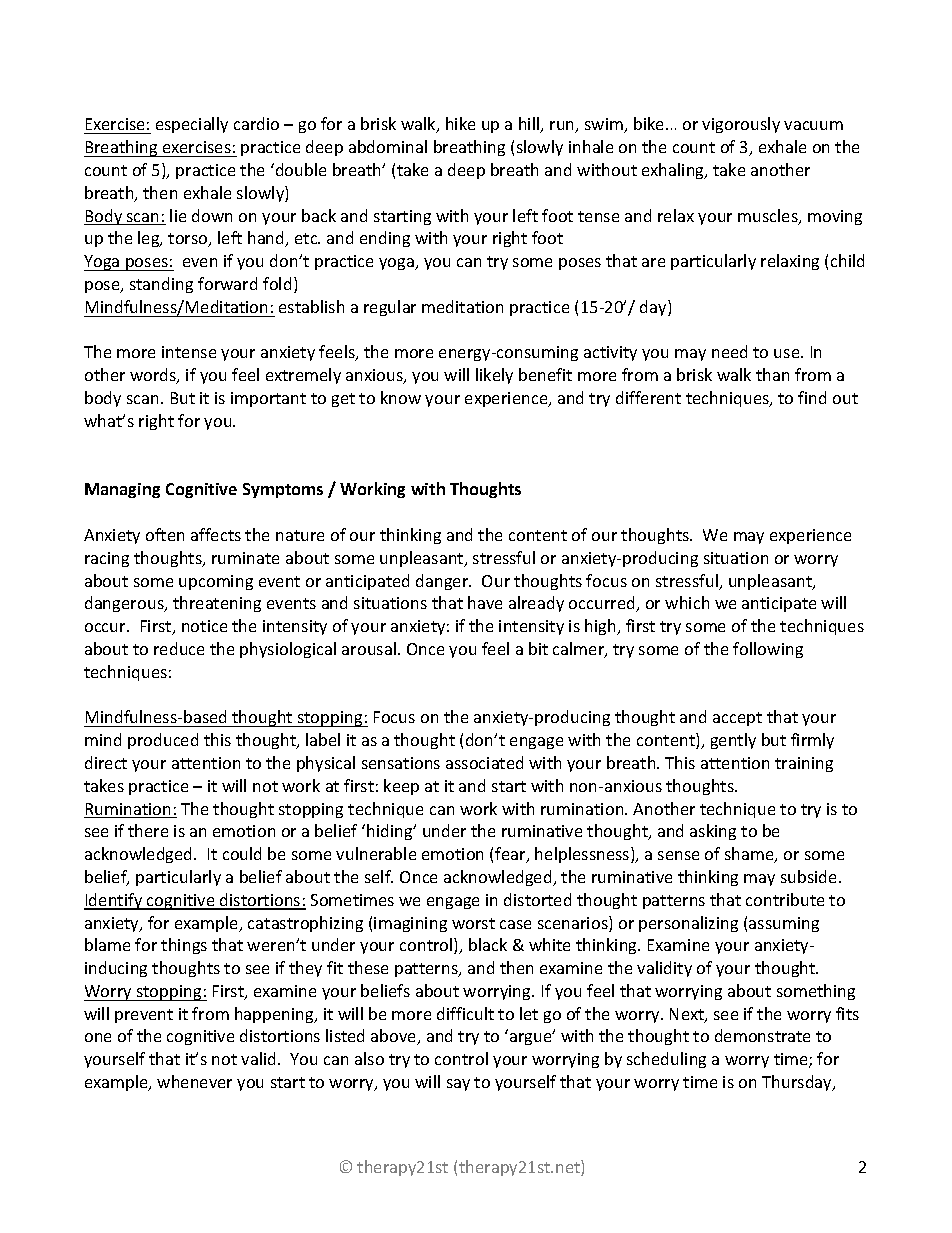  Describe the element at coordinates (217, 604) in the screenshot. I see `threatening` at that location.
